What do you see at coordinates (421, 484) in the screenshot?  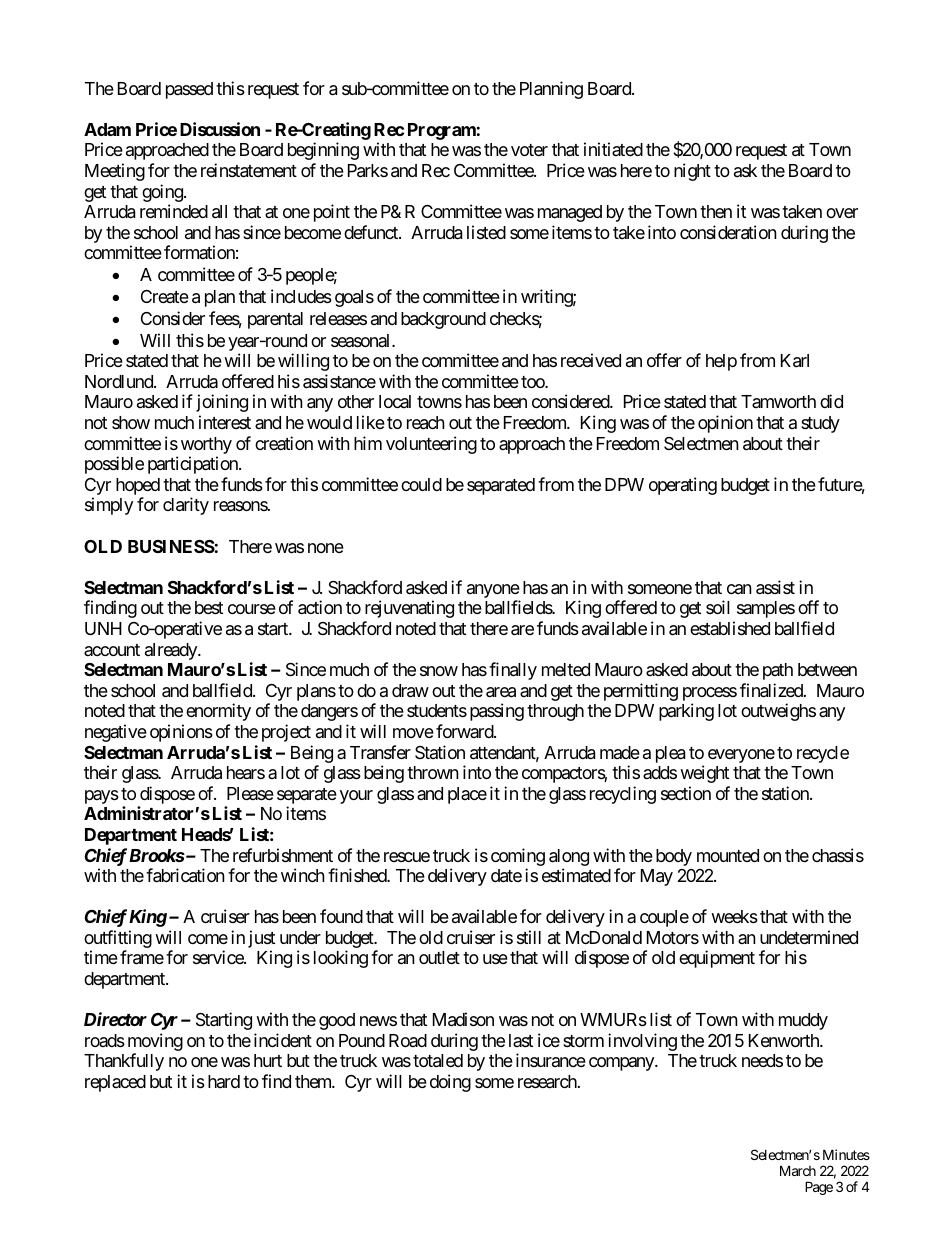 I see `could` at bounding box center [421, 484].
